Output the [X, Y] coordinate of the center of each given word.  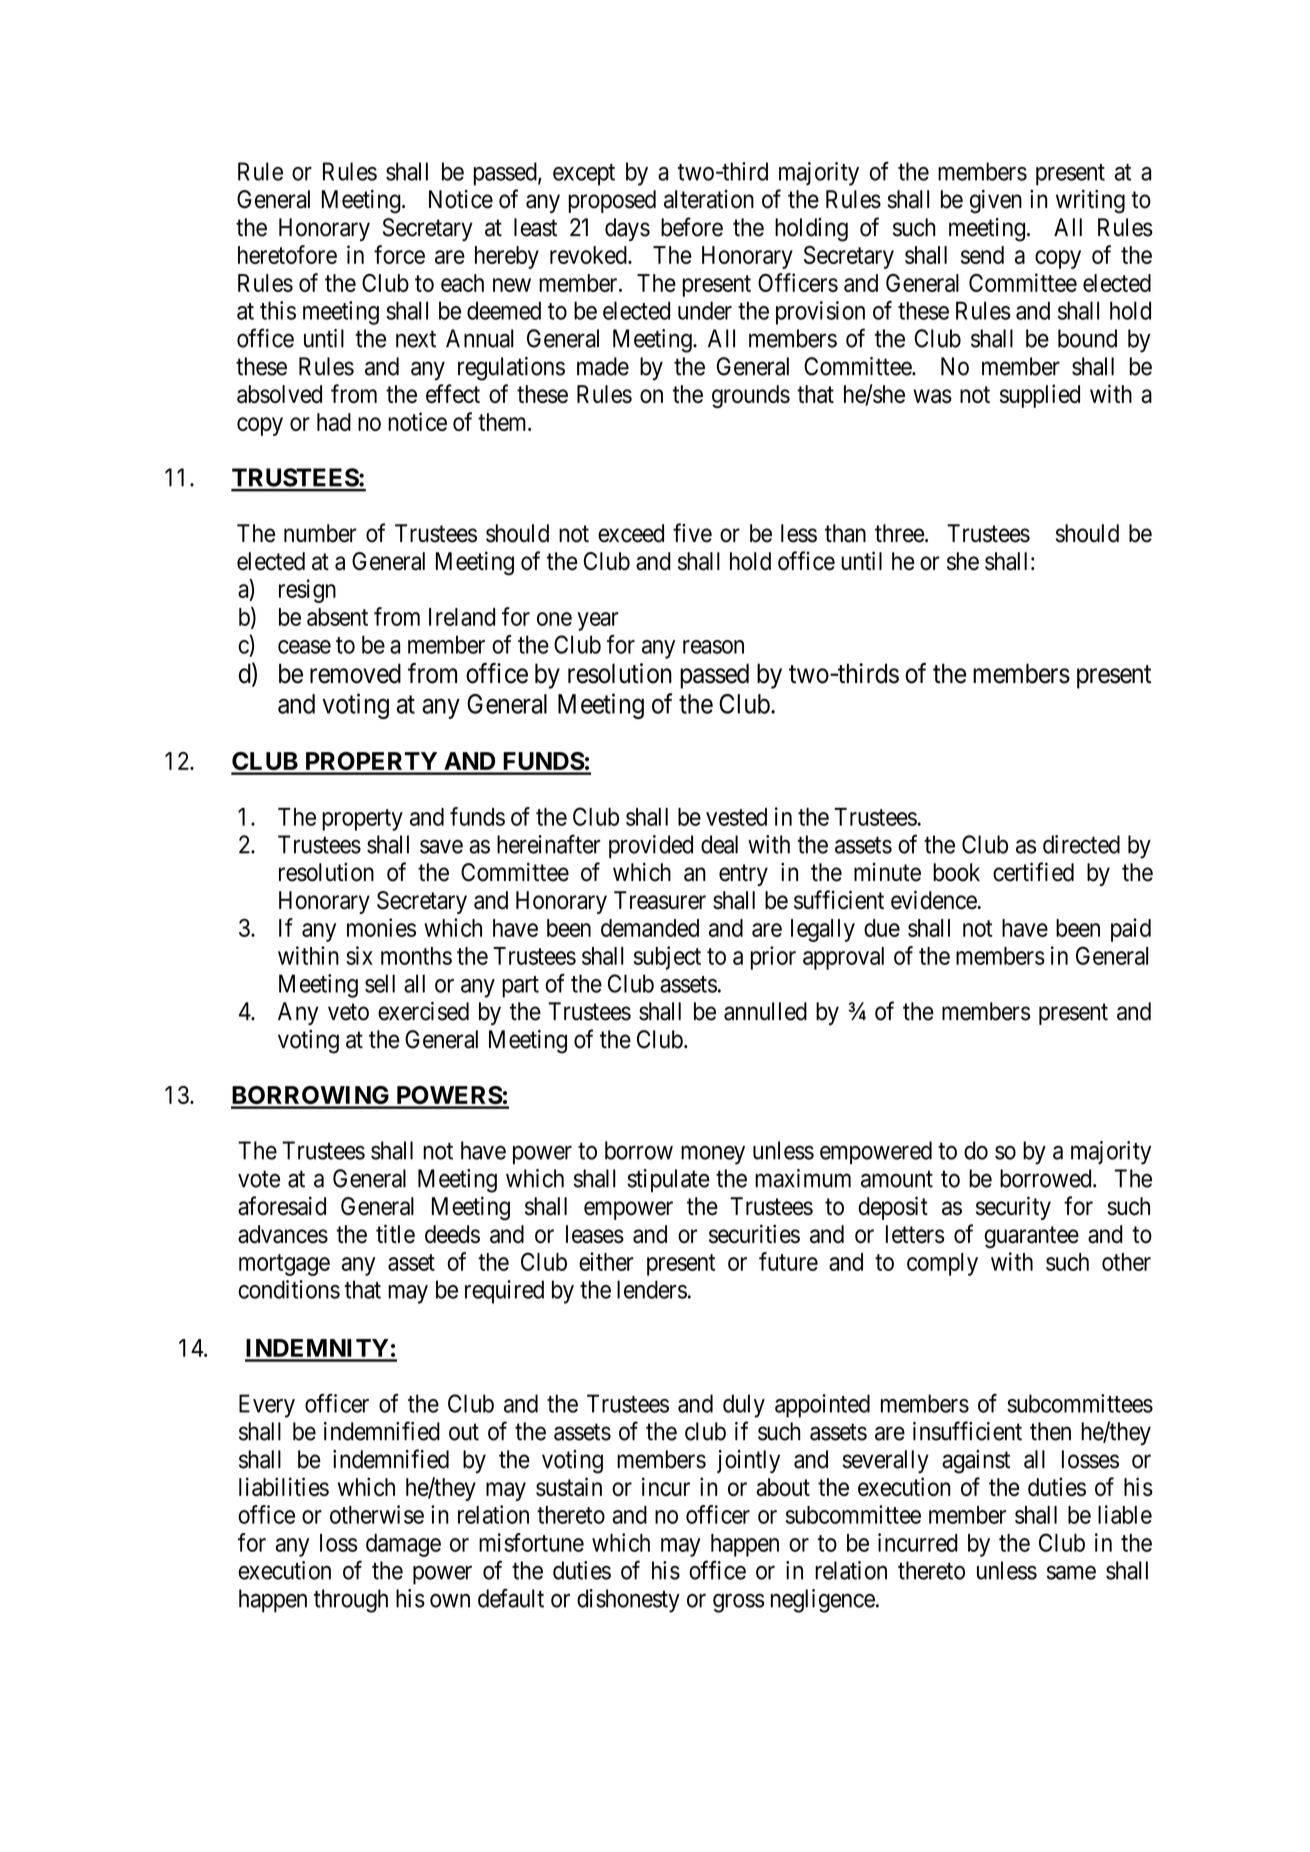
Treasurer [660, 900]
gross [739, 1603]
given [996, 201]
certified [1033, 872]
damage [403, 1545]
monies [381, 927]
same [1071, 1573]
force [399, 254]
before [692, 227]
